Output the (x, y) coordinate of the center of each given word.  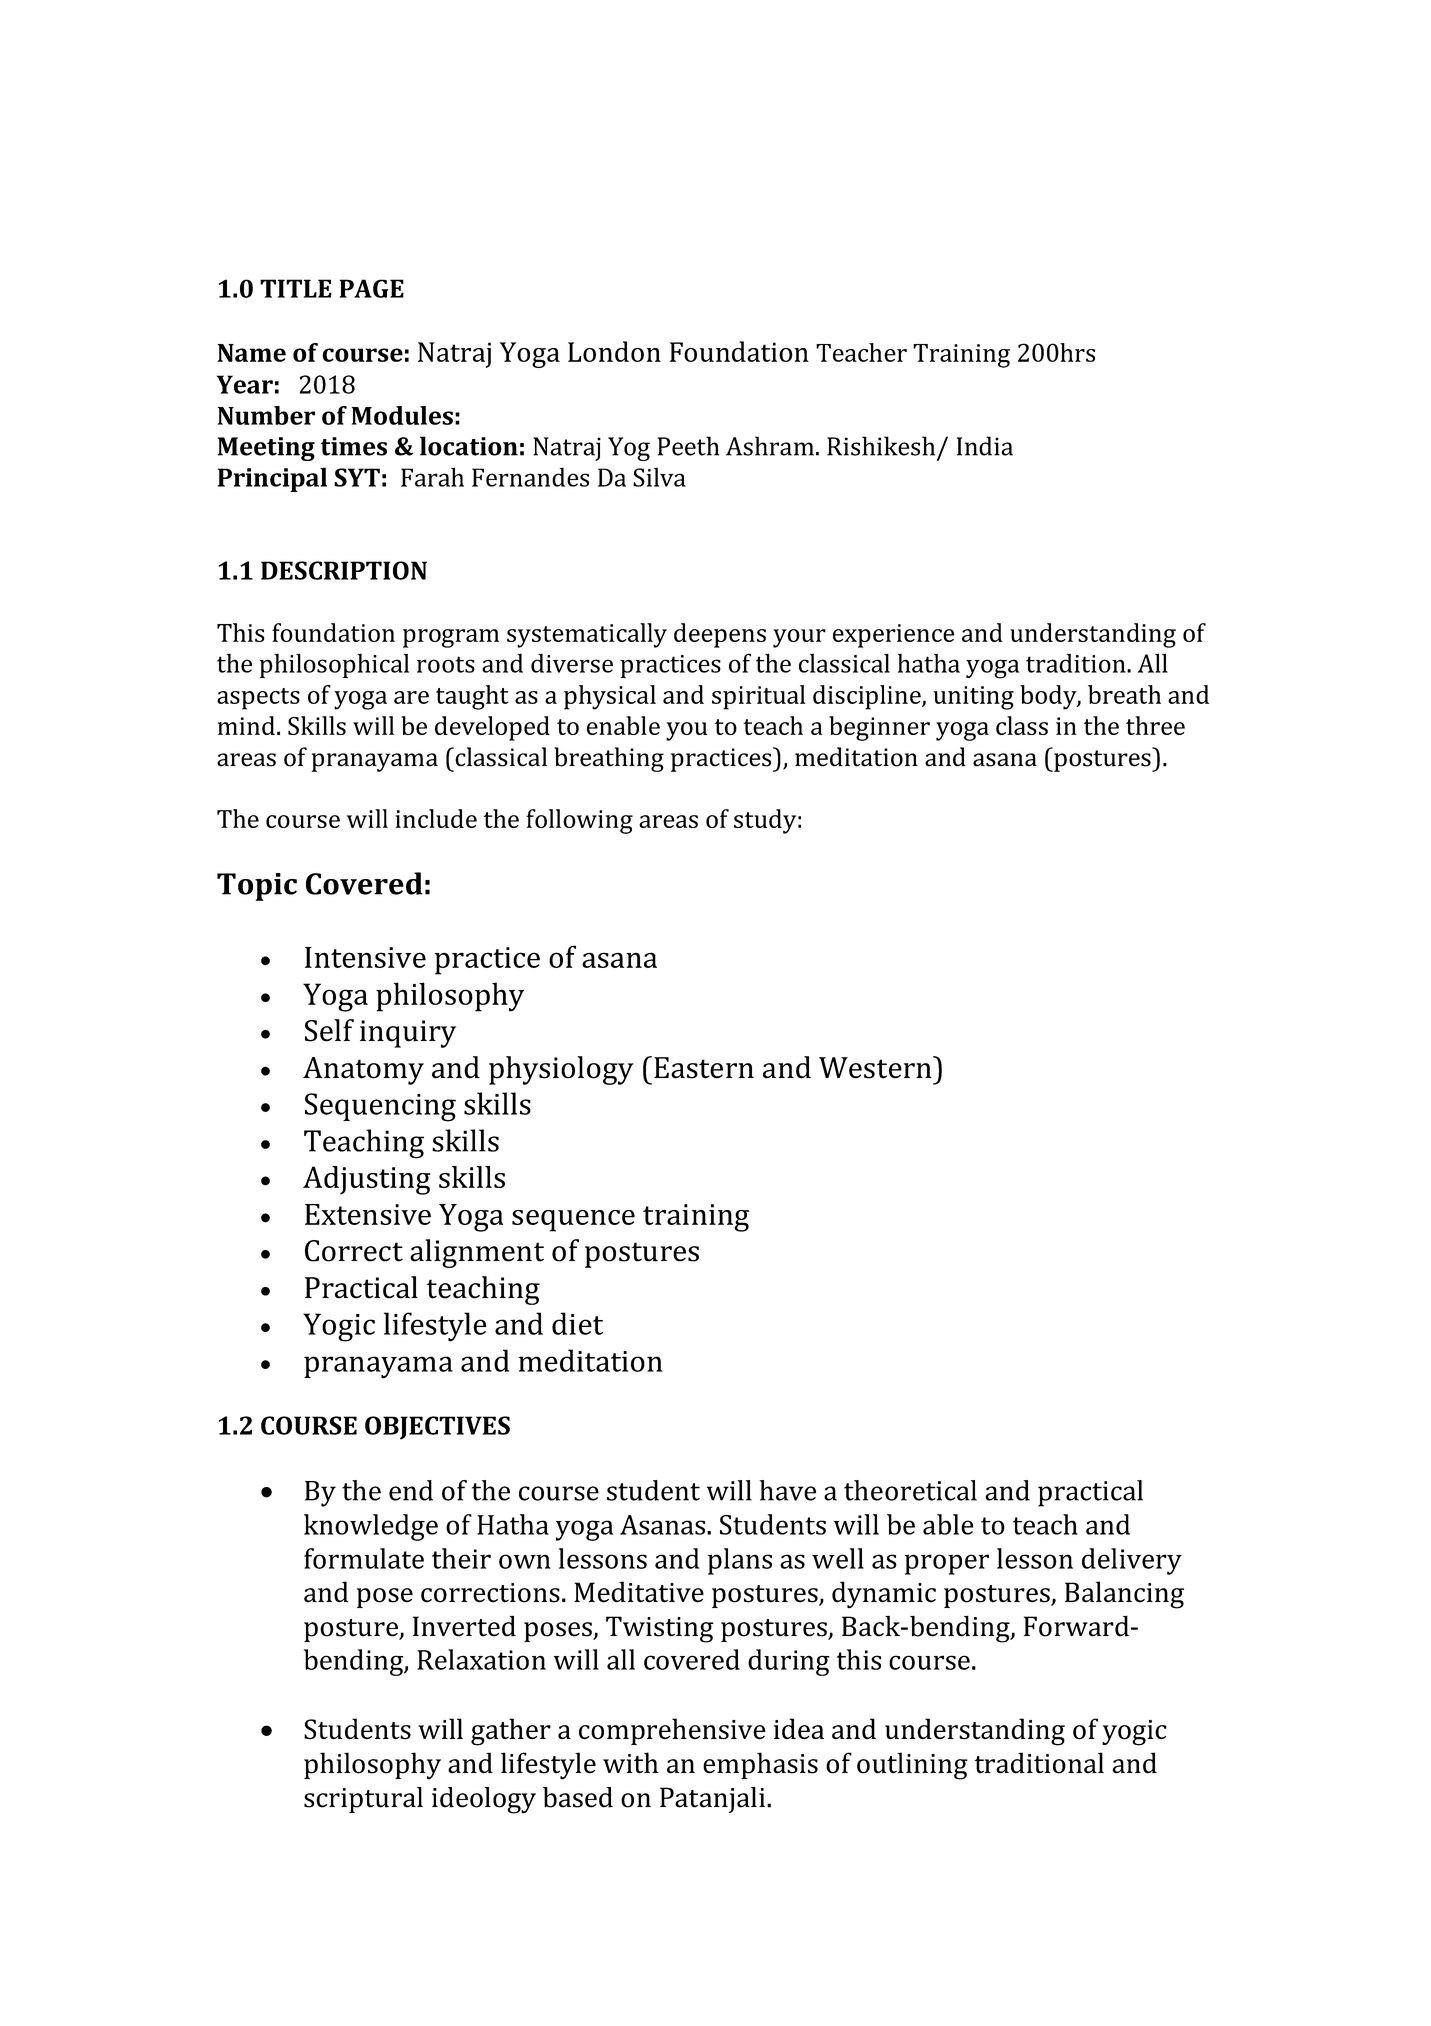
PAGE (371, 288)
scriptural (363, 1800)
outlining (912, 1766)
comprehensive (672, 1731)
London (614, 351)
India (985, 446)
